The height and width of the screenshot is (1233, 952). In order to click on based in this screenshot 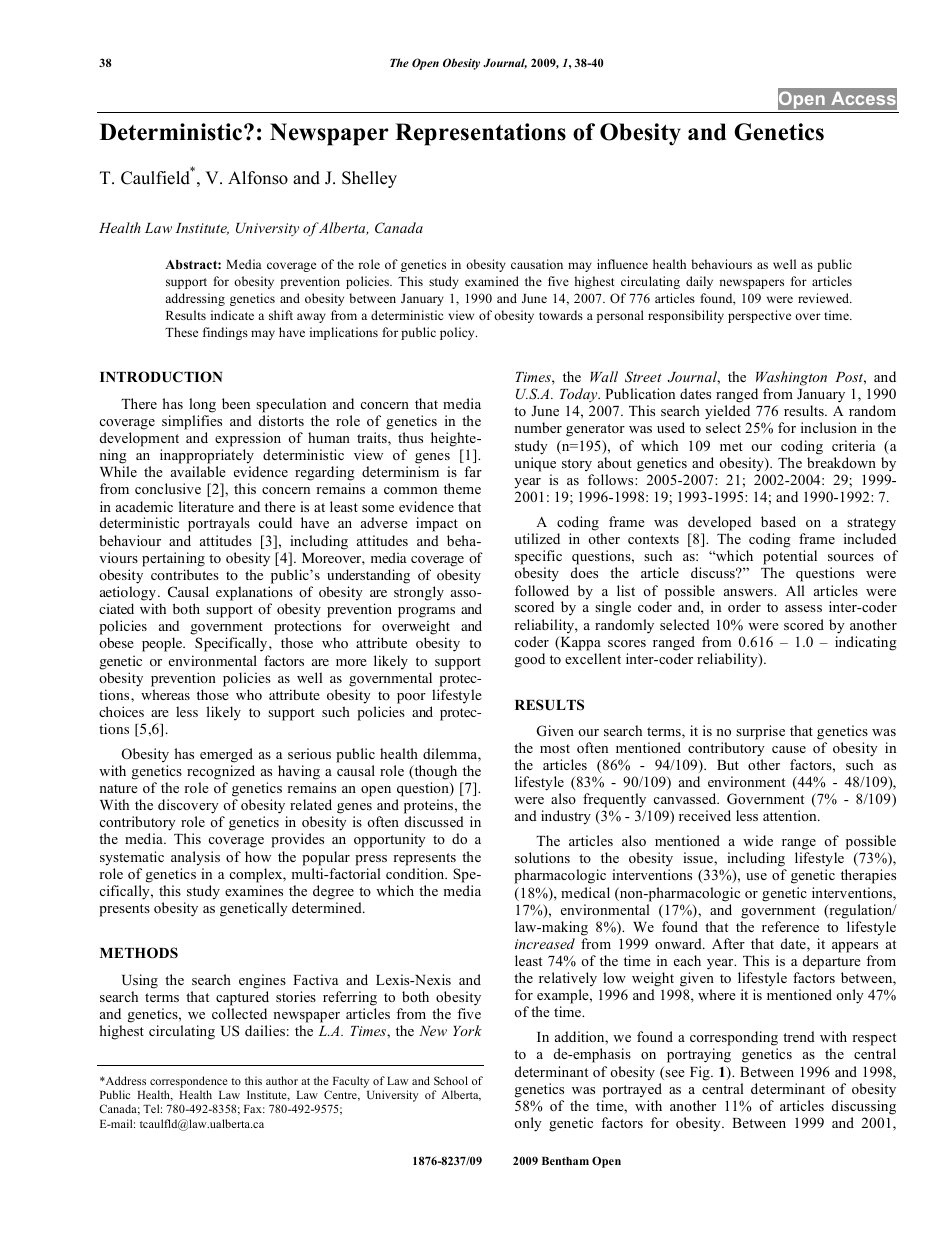, I will do `click(778, 521)`.
